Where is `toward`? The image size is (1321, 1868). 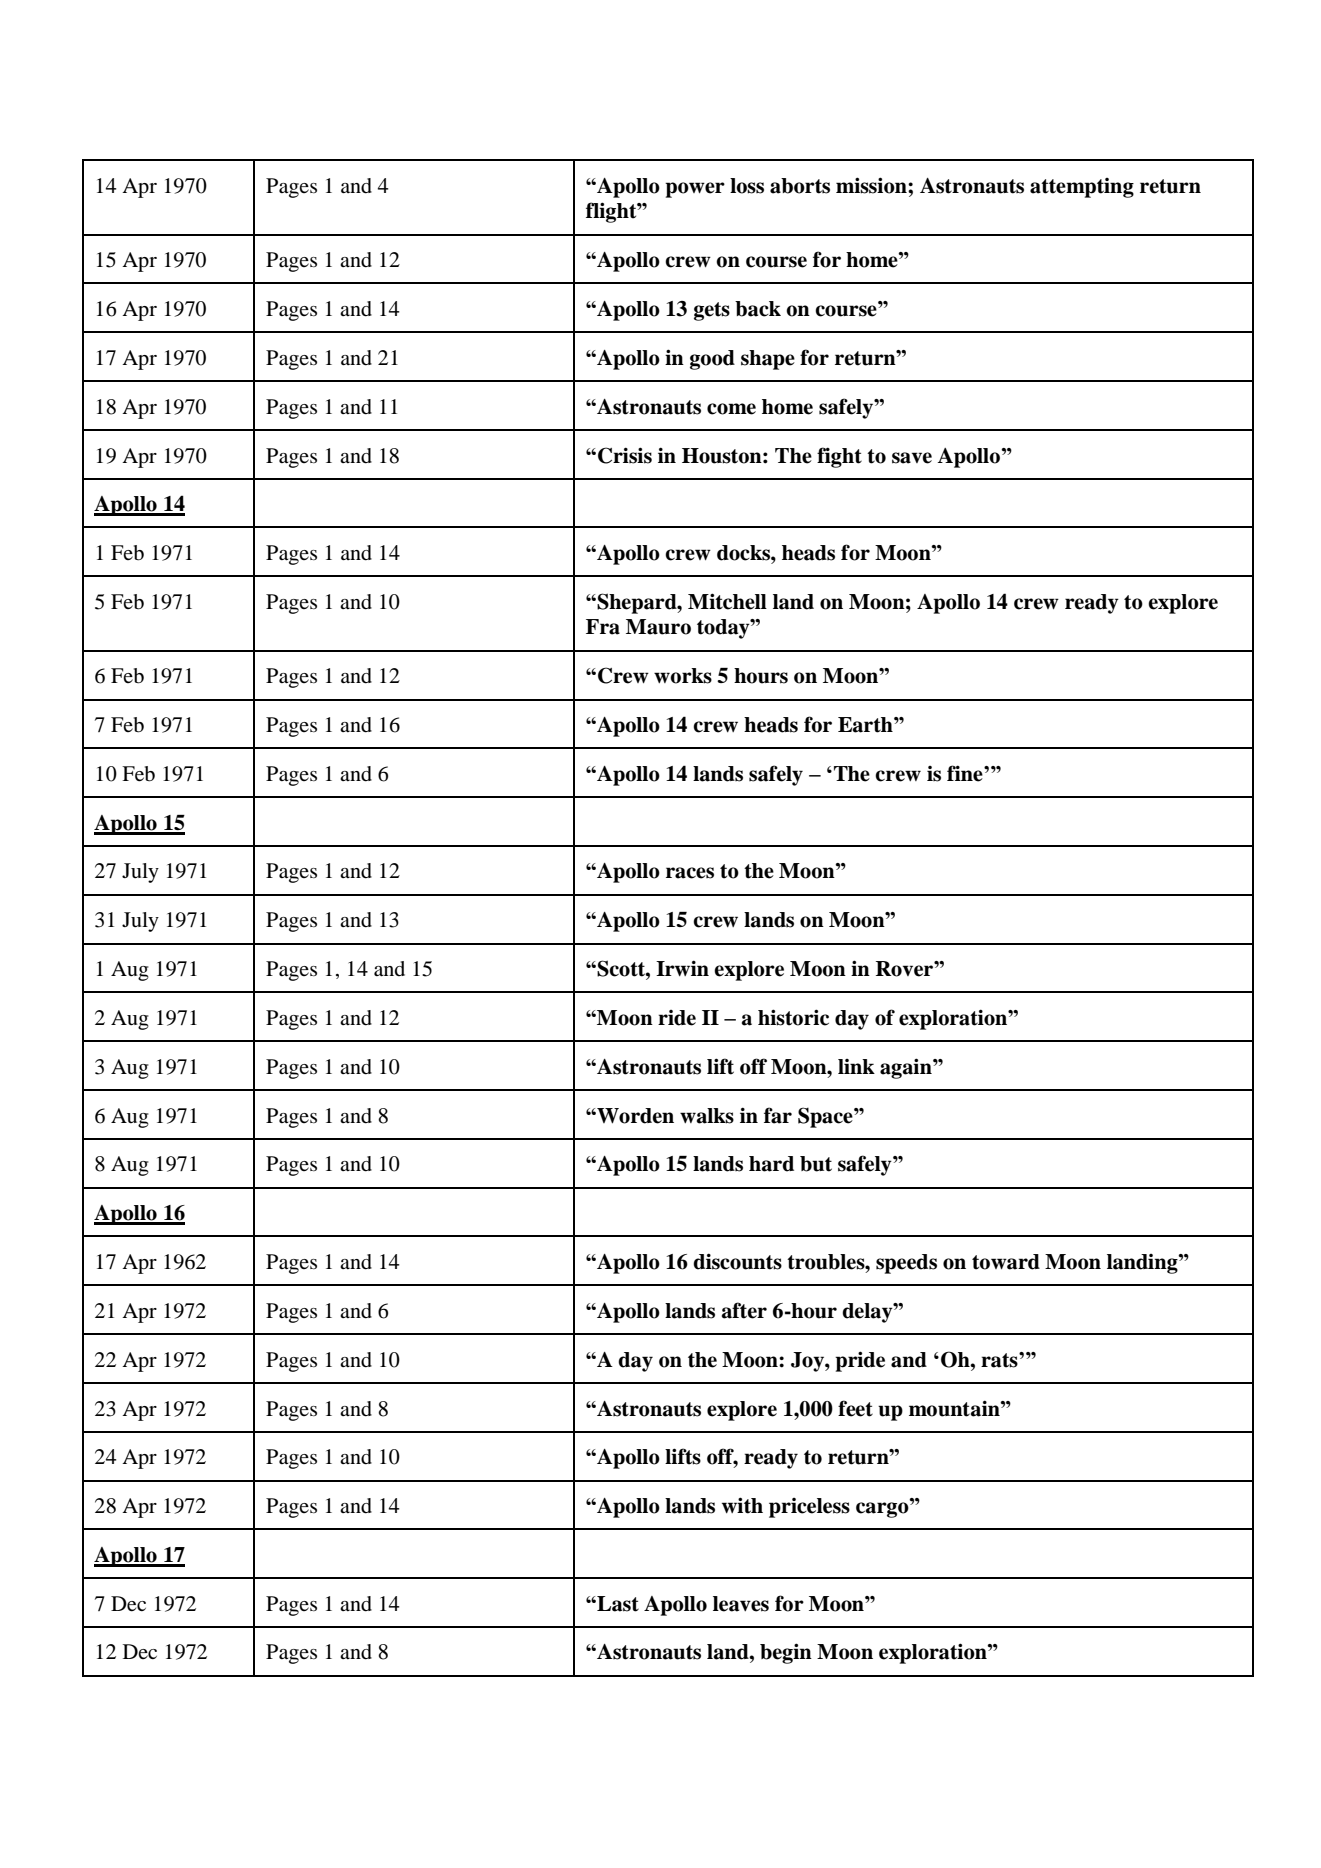
toward is located at coordinates (1006, 1262).
